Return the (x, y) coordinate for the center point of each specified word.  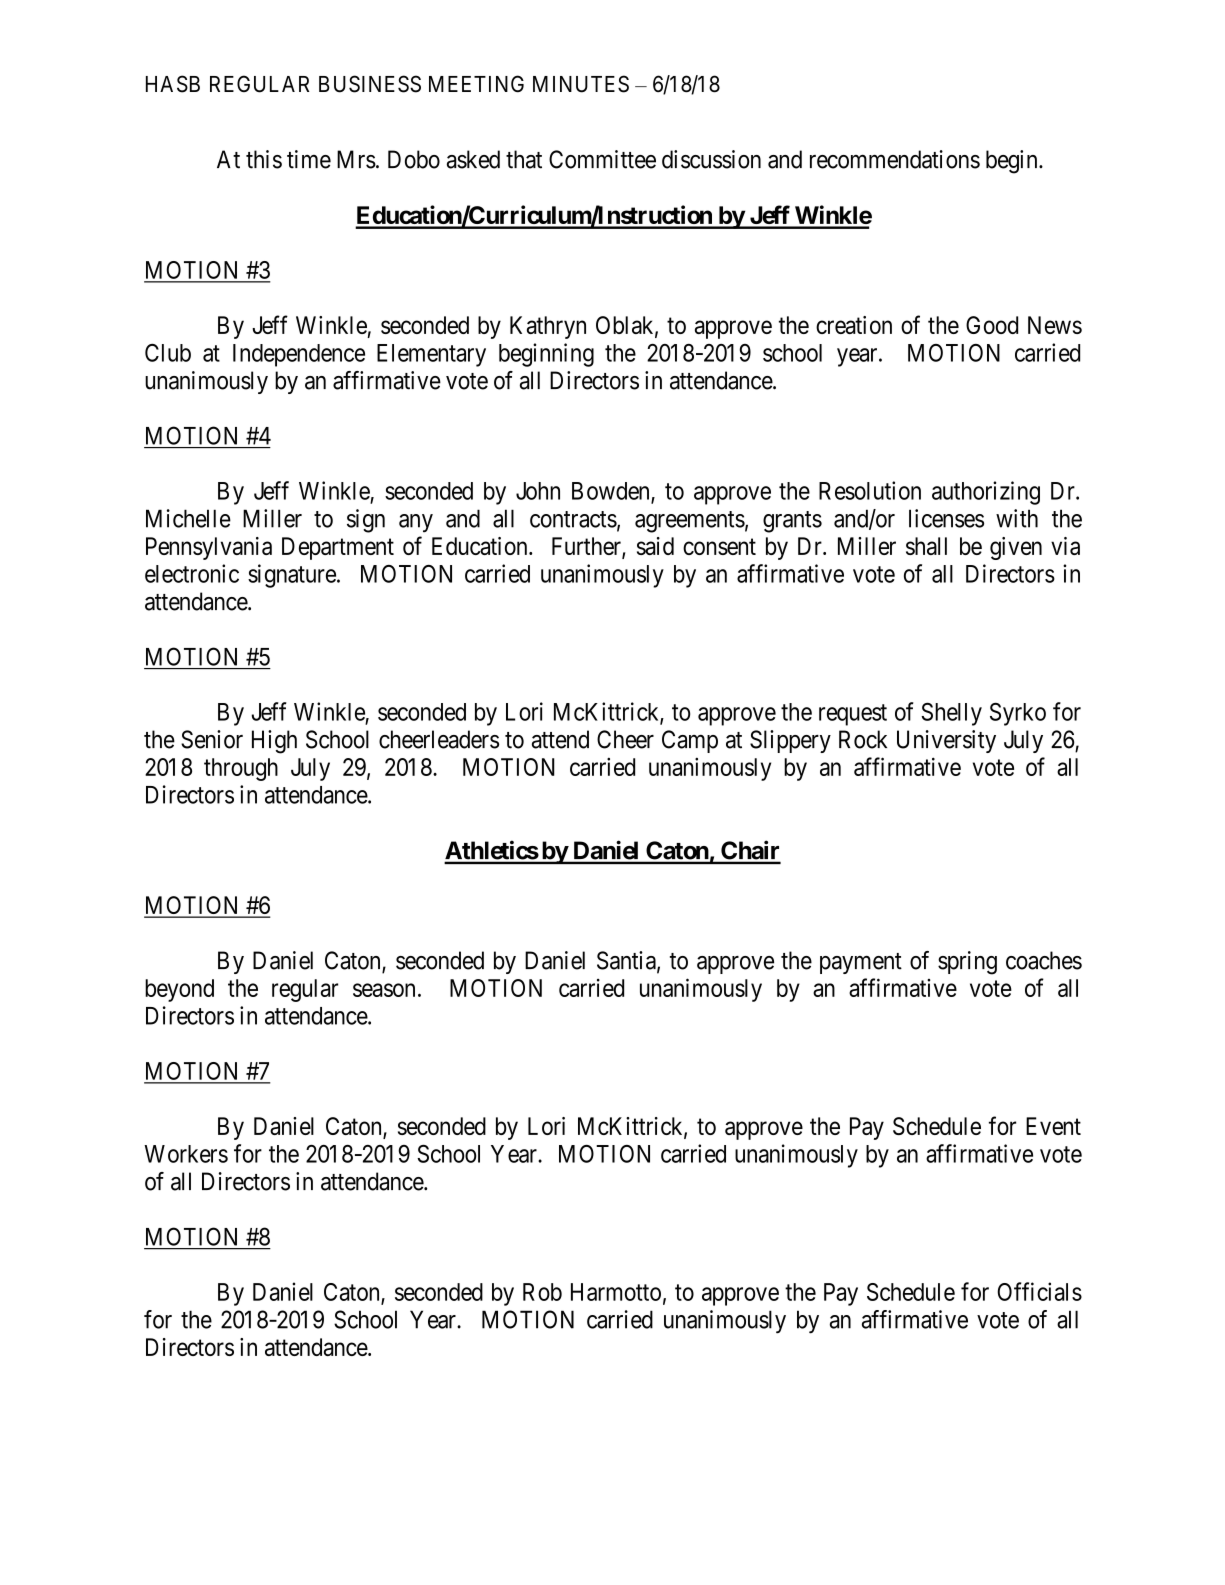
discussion (711, 159)
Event (1053, 1126)
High (274, 742)
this (264, 159)
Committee (602, 159)
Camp (690, 741)
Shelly (951, 714)
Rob (542, 1292)
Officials (1039, 1291)
